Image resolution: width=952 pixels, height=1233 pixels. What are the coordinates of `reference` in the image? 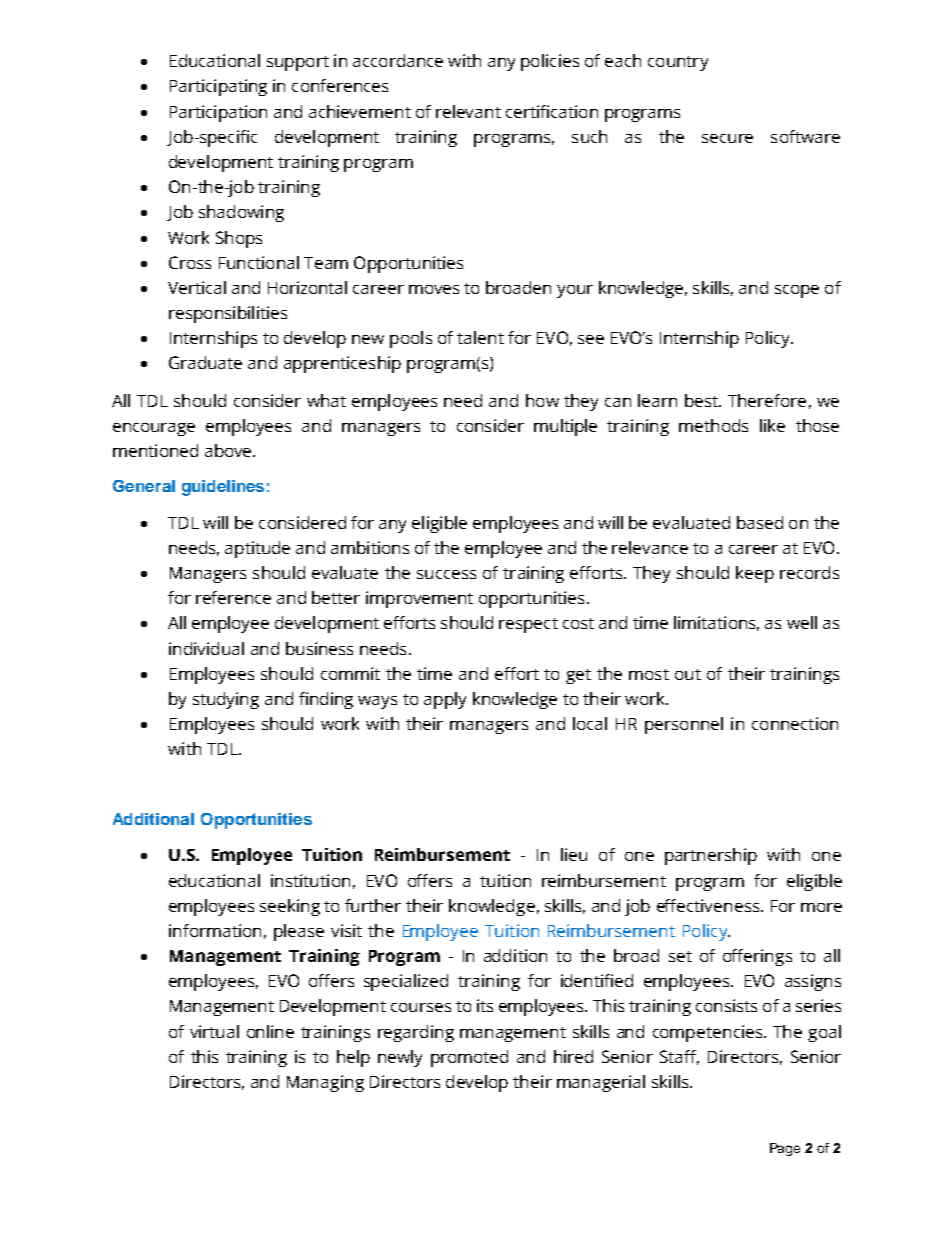 It's located at (233, 597).
